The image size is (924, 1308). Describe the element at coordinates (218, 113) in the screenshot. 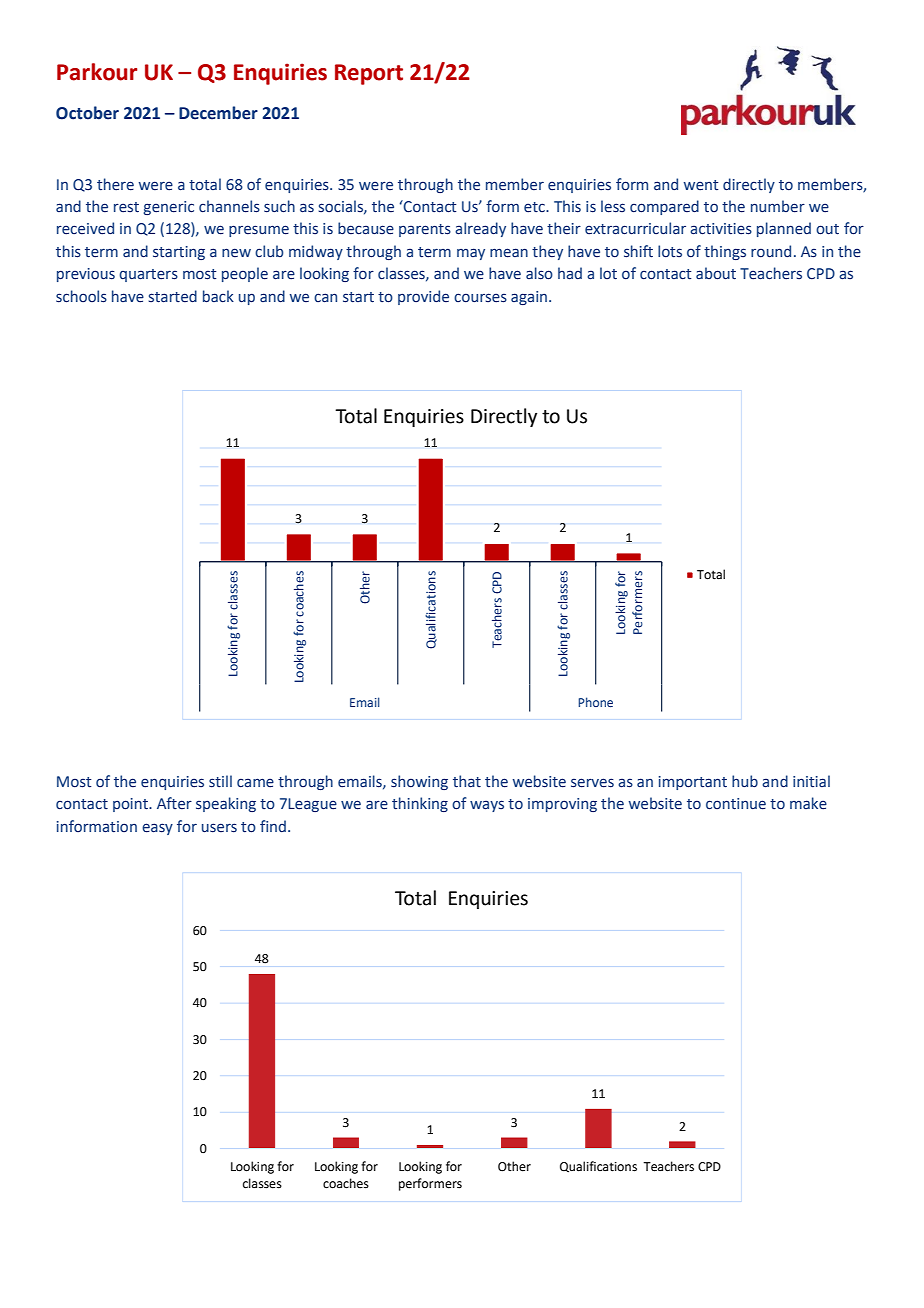

I see `December` at that location.
